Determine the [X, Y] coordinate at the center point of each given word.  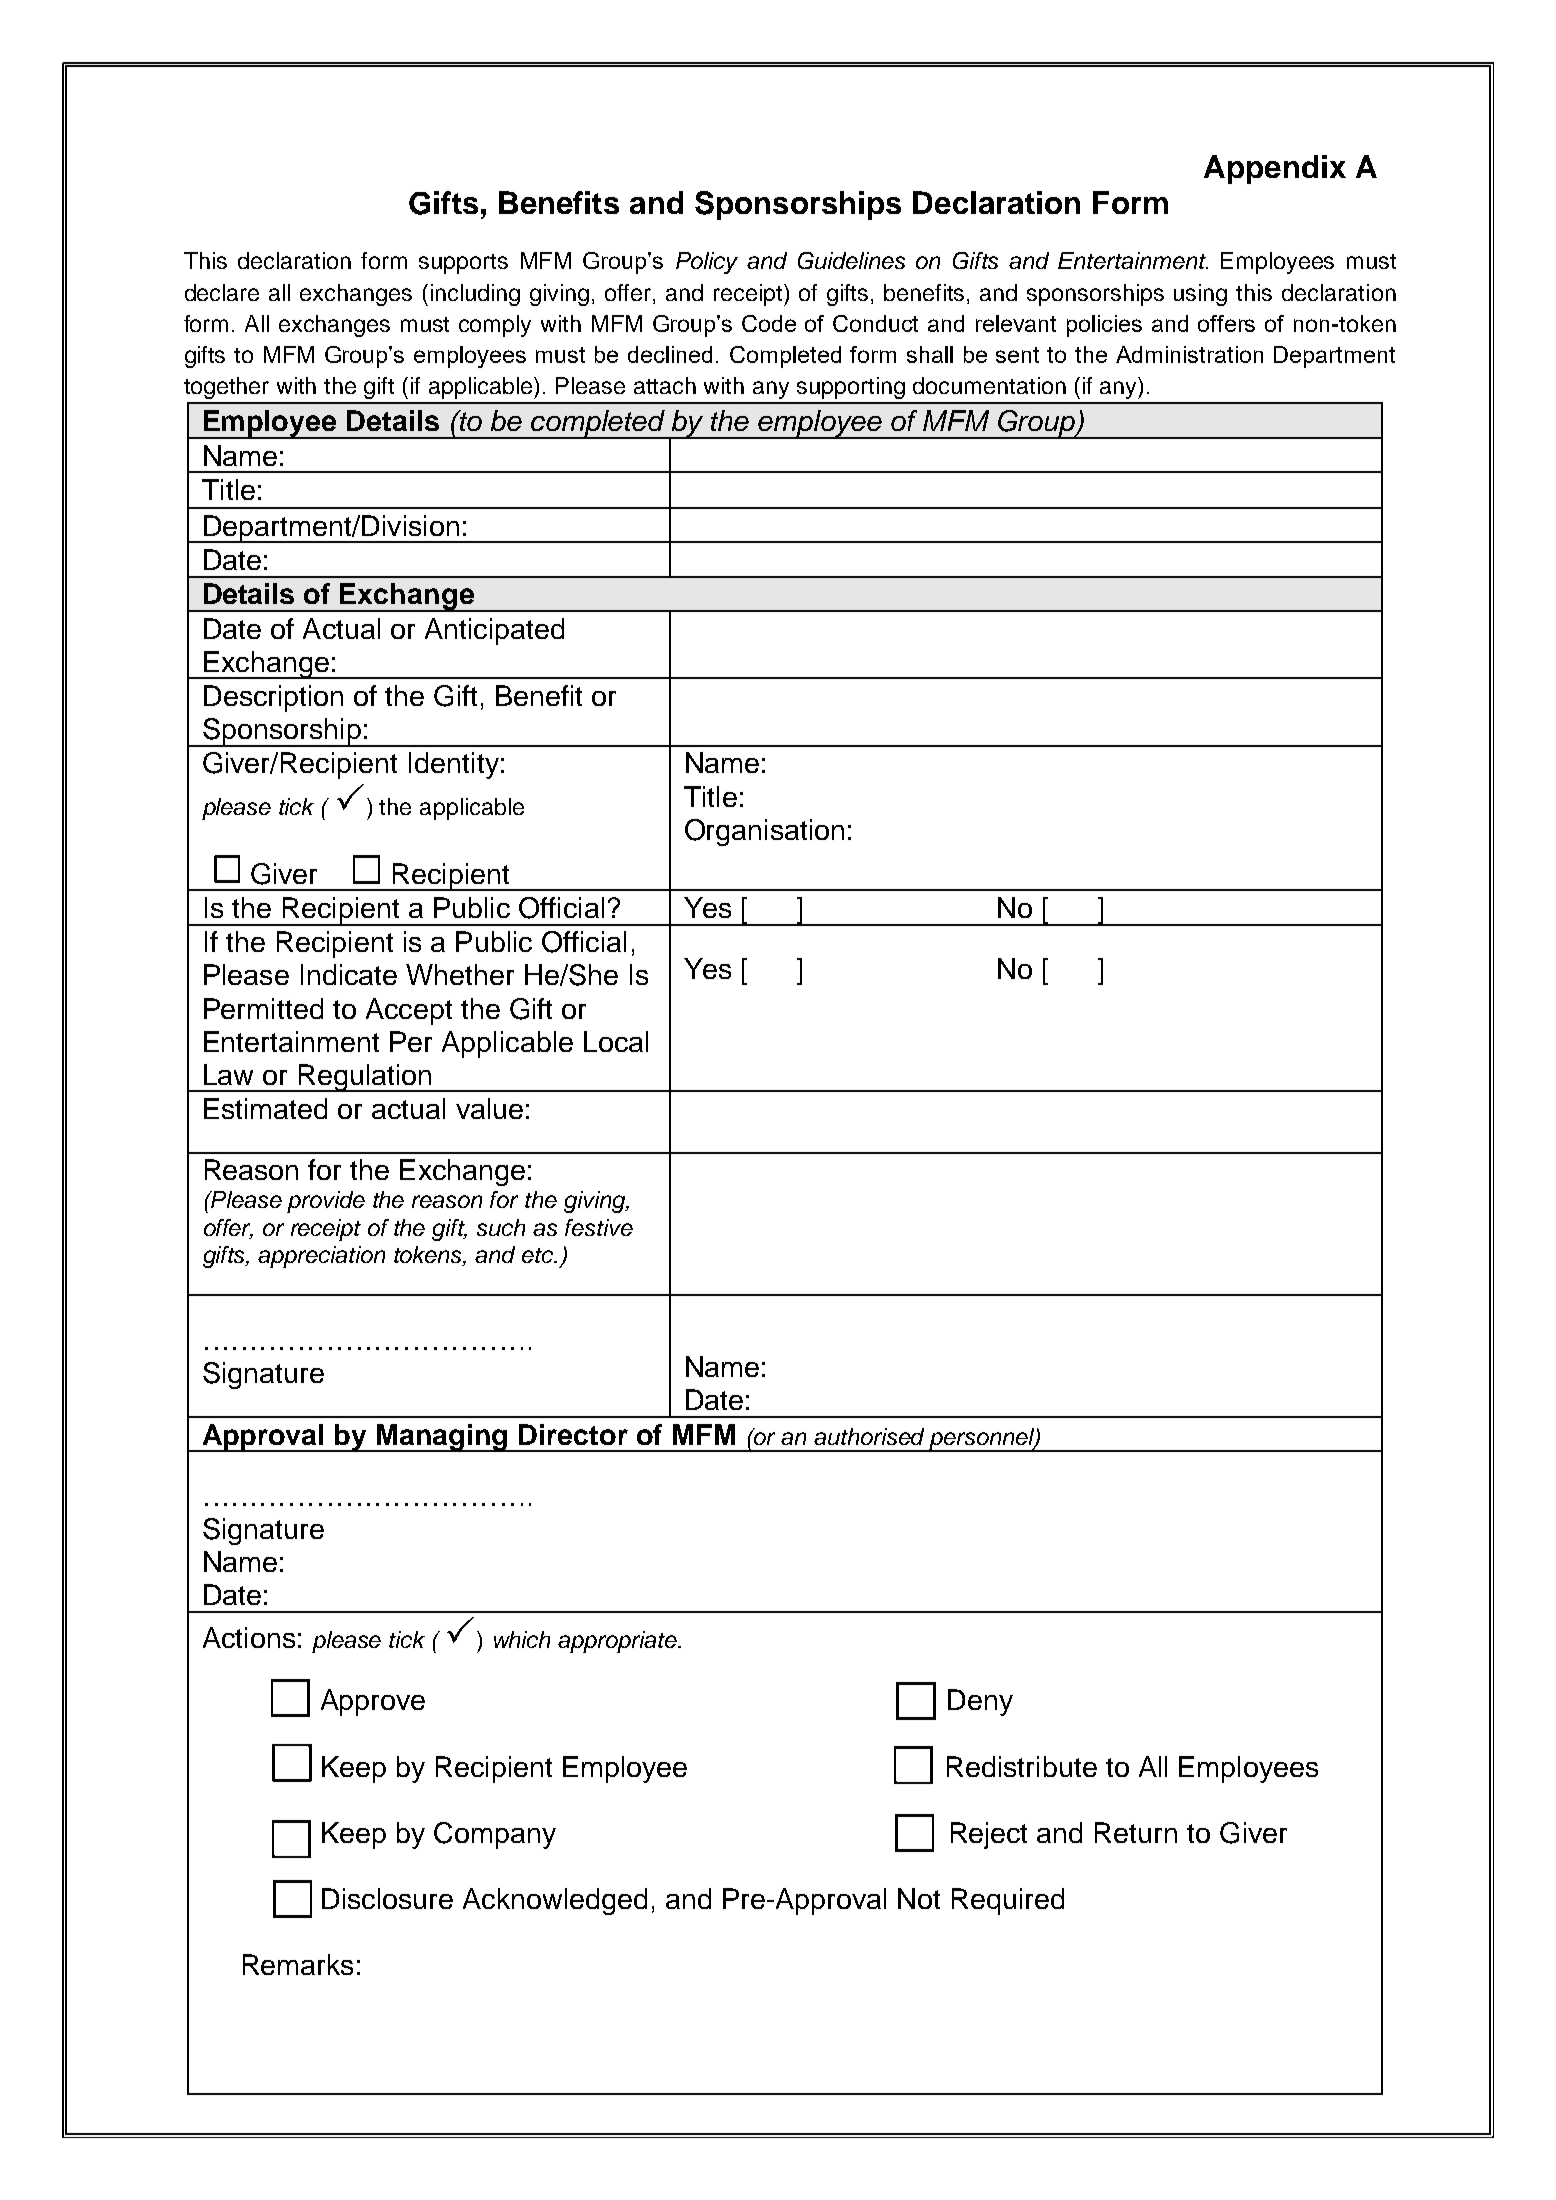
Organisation [764, 832]
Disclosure [387, 1898]
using [1200, 295]
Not [919, 1898]
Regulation [365, 1078]
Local [616, 1041]
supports [463, 264]
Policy [707, 263]
